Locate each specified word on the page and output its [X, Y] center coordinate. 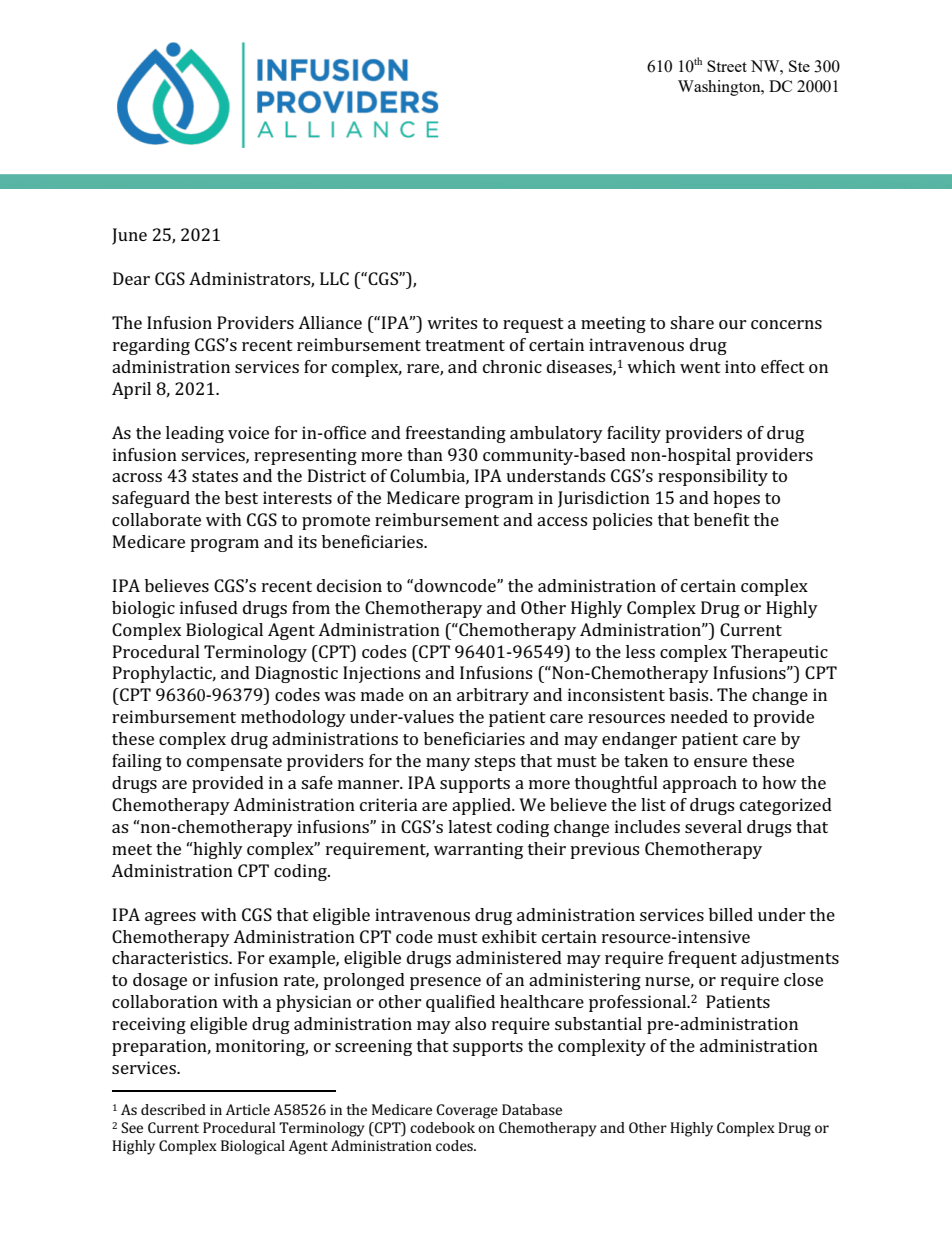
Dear [131, 278]
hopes [736, 499]
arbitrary [493, 696]
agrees [170, 918]
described [173, 1109]
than [425, 454]
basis [690, 694]
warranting [478, 850]
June [129, 236]
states [215, 476]
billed [731, 914]
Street [727, 66]
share [692, 322]
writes [452, 322]
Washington [720, 88]
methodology [293, 718]
